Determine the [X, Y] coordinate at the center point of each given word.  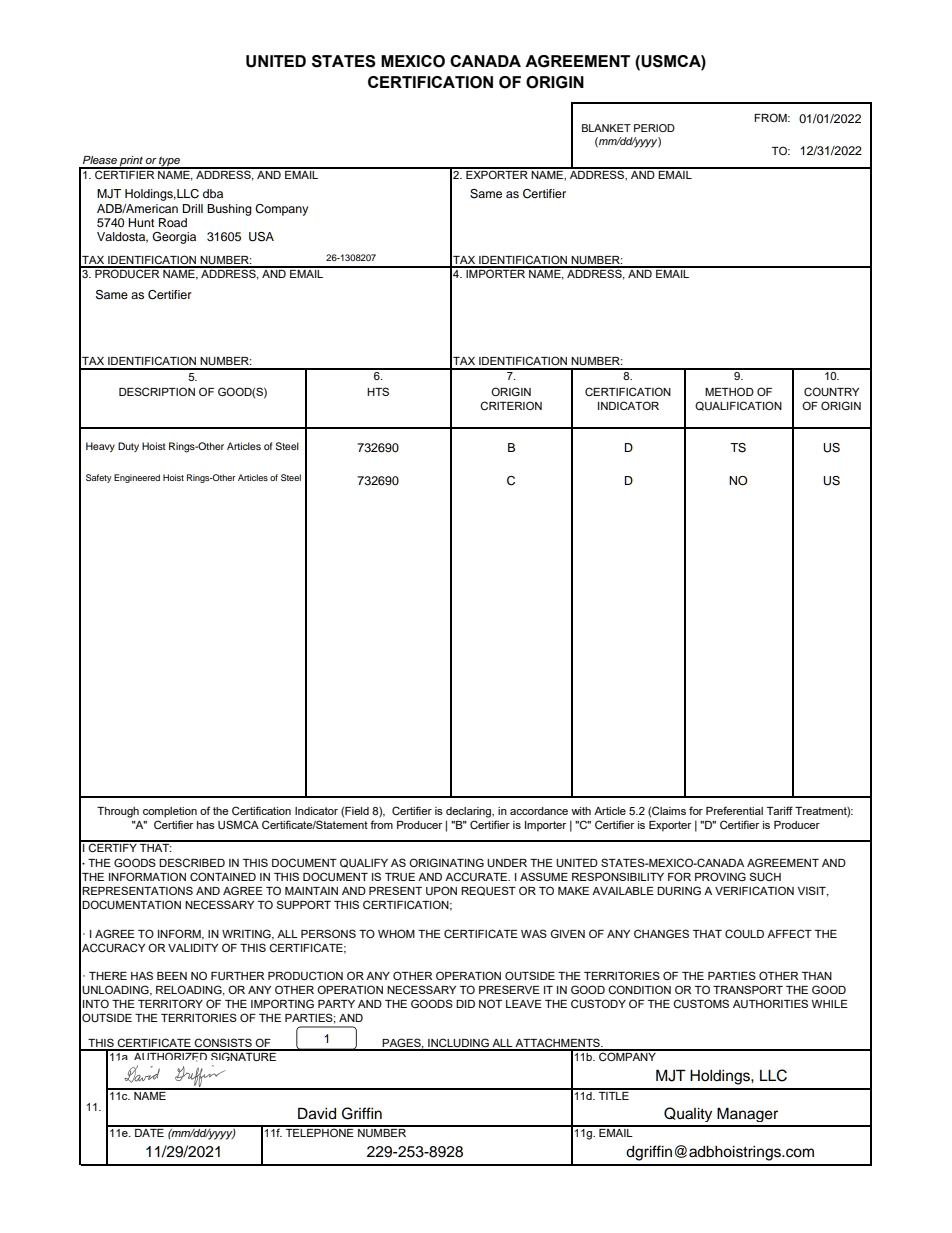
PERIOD [654, 128]
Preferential [734, 810]
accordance [539, 811]
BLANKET [606, 128]
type [169, 162]
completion [170, 812]
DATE [149, 1131]
